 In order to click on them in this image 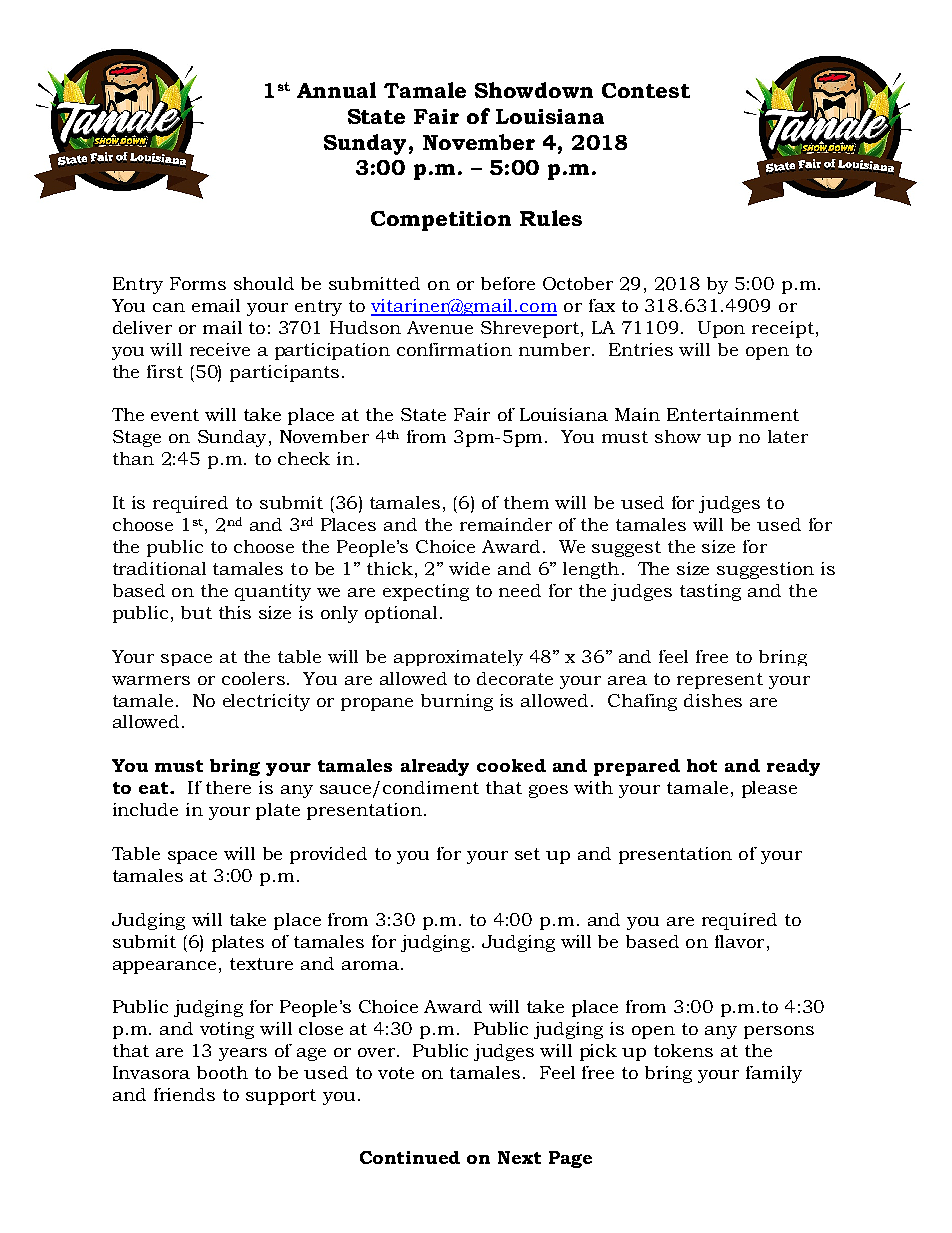, I will do `click(526, 502)`.
